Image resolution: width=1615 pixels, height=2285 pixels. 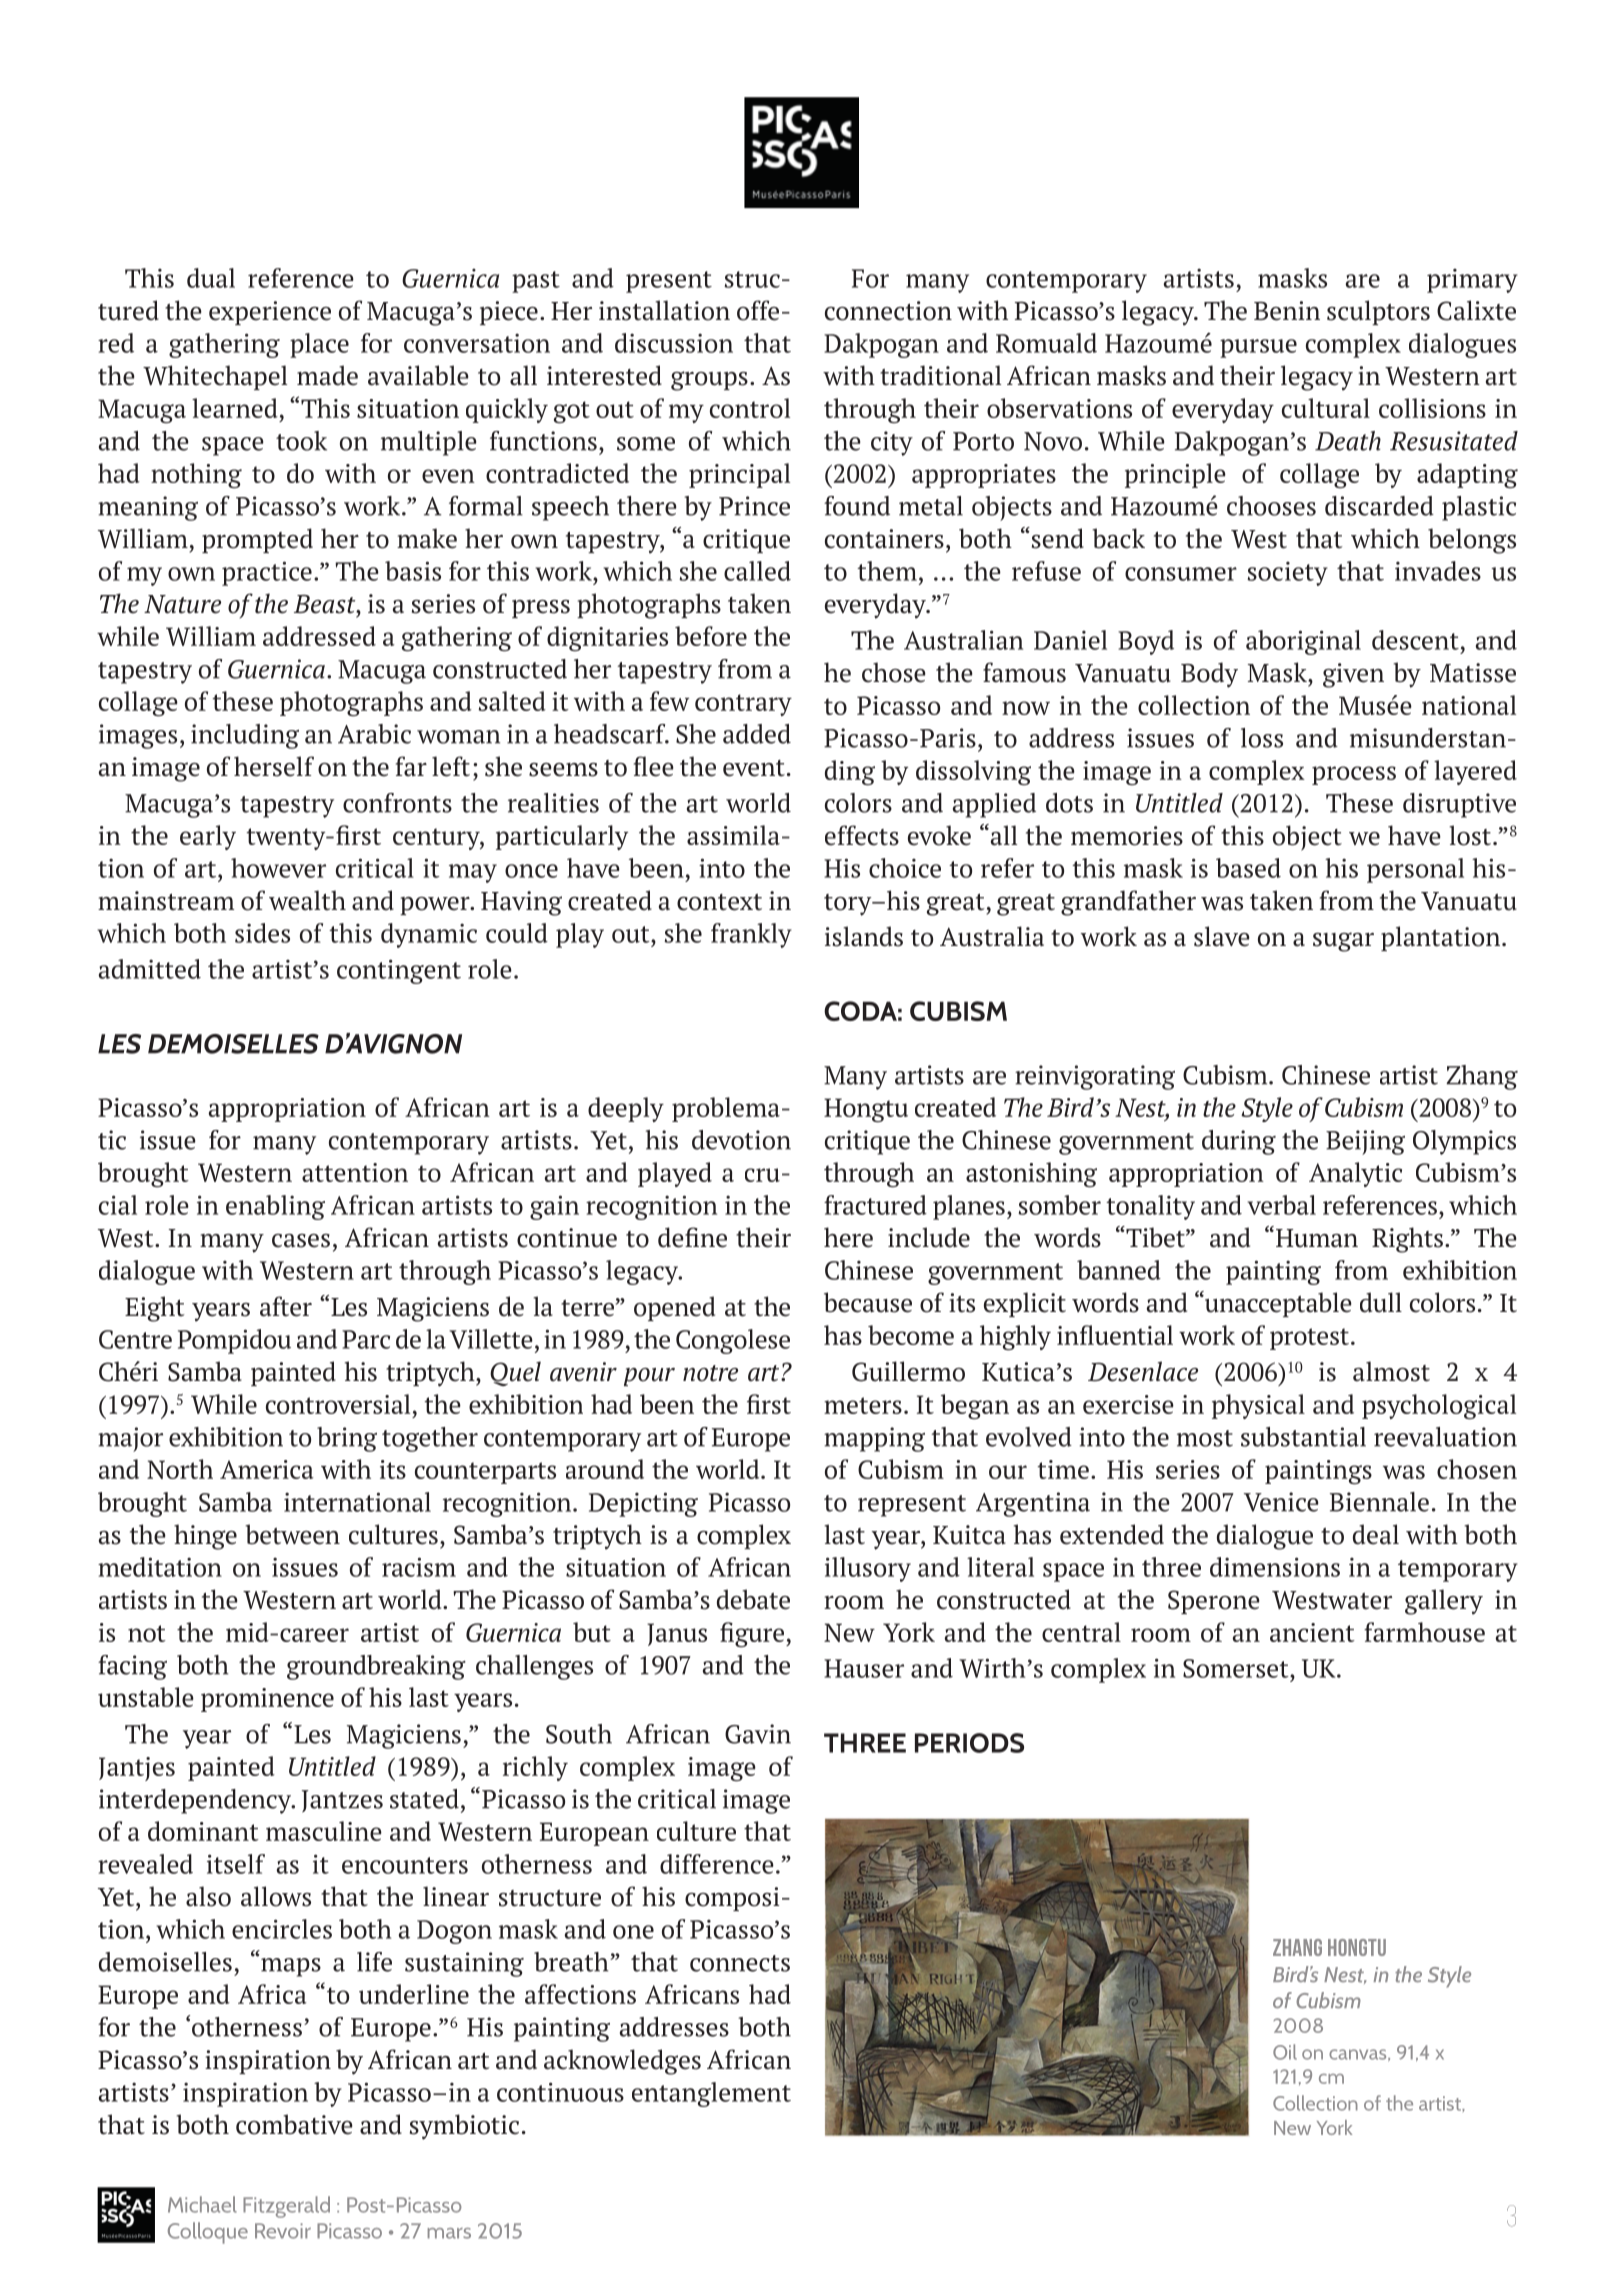 I want to click on Human, so click(x=1317, y=1238).
